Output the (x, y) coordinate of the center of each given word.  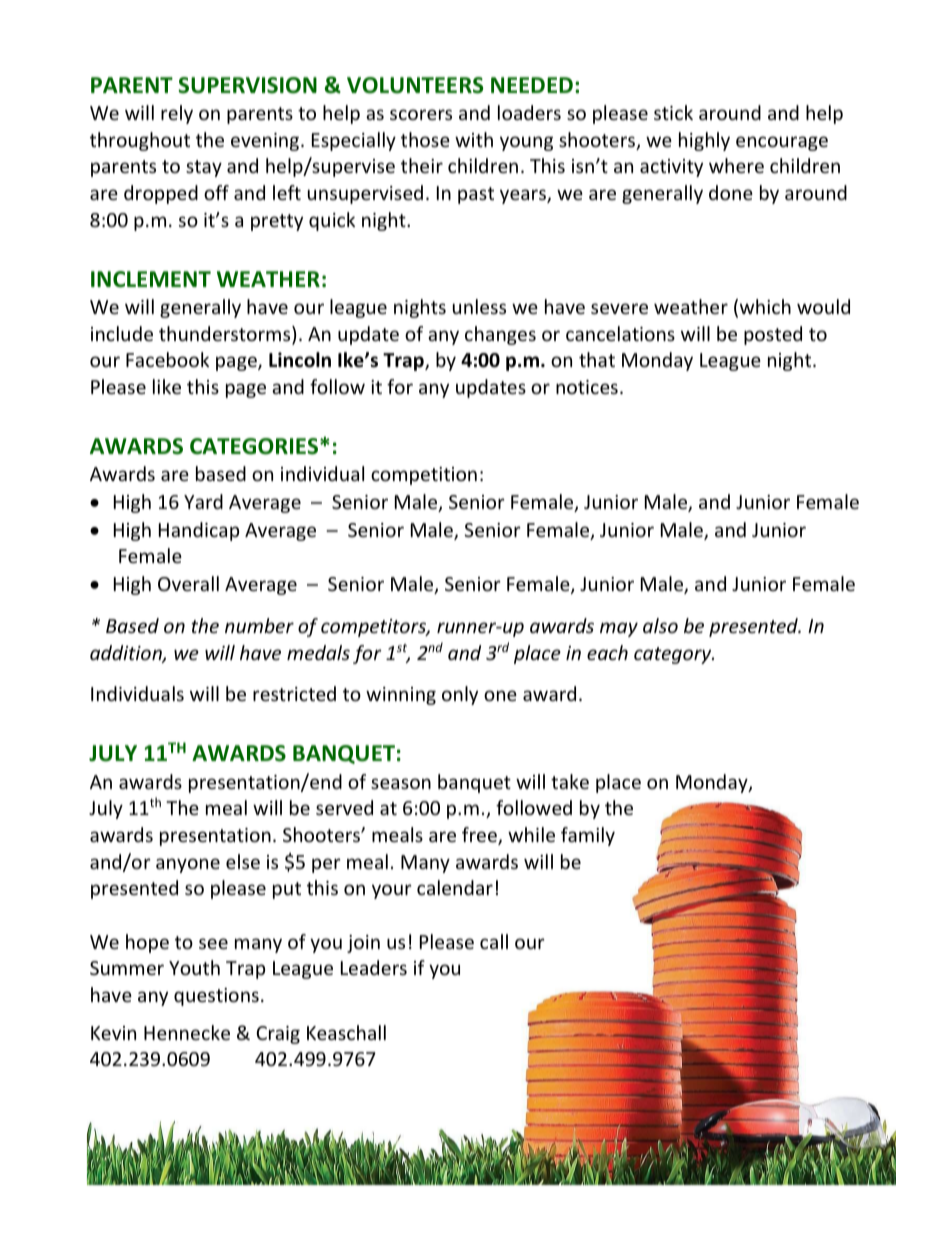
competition (424, 476)
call (494, 941)
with (474, 139)
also (660, 625)
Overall (188, 583)
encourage (782, 143)
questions (216, 997)
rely (177, 114)
